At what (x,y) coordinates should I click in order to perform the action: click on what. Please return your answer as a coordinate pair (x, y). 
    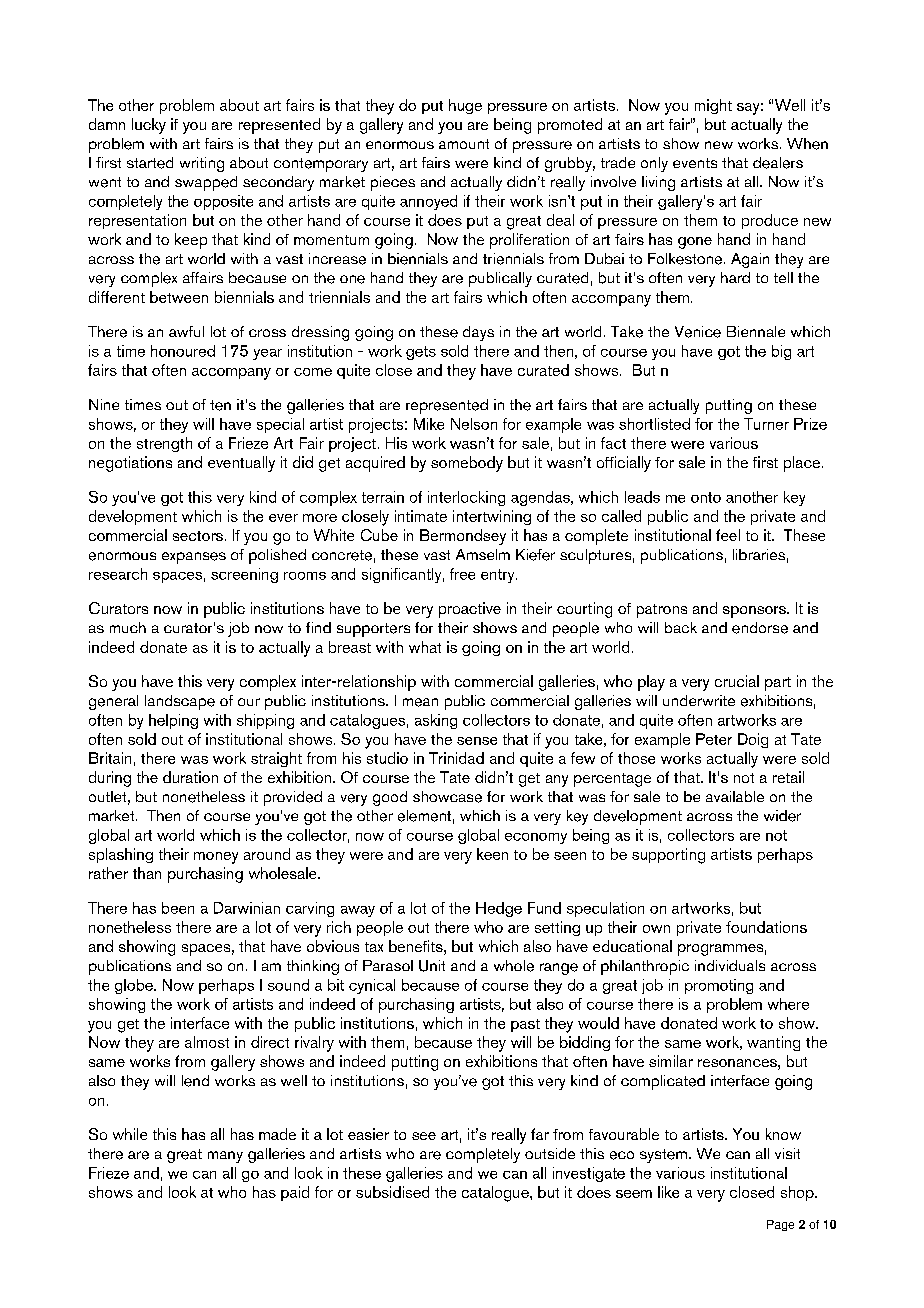
    Looking at the image, I should click on (425, 647).
